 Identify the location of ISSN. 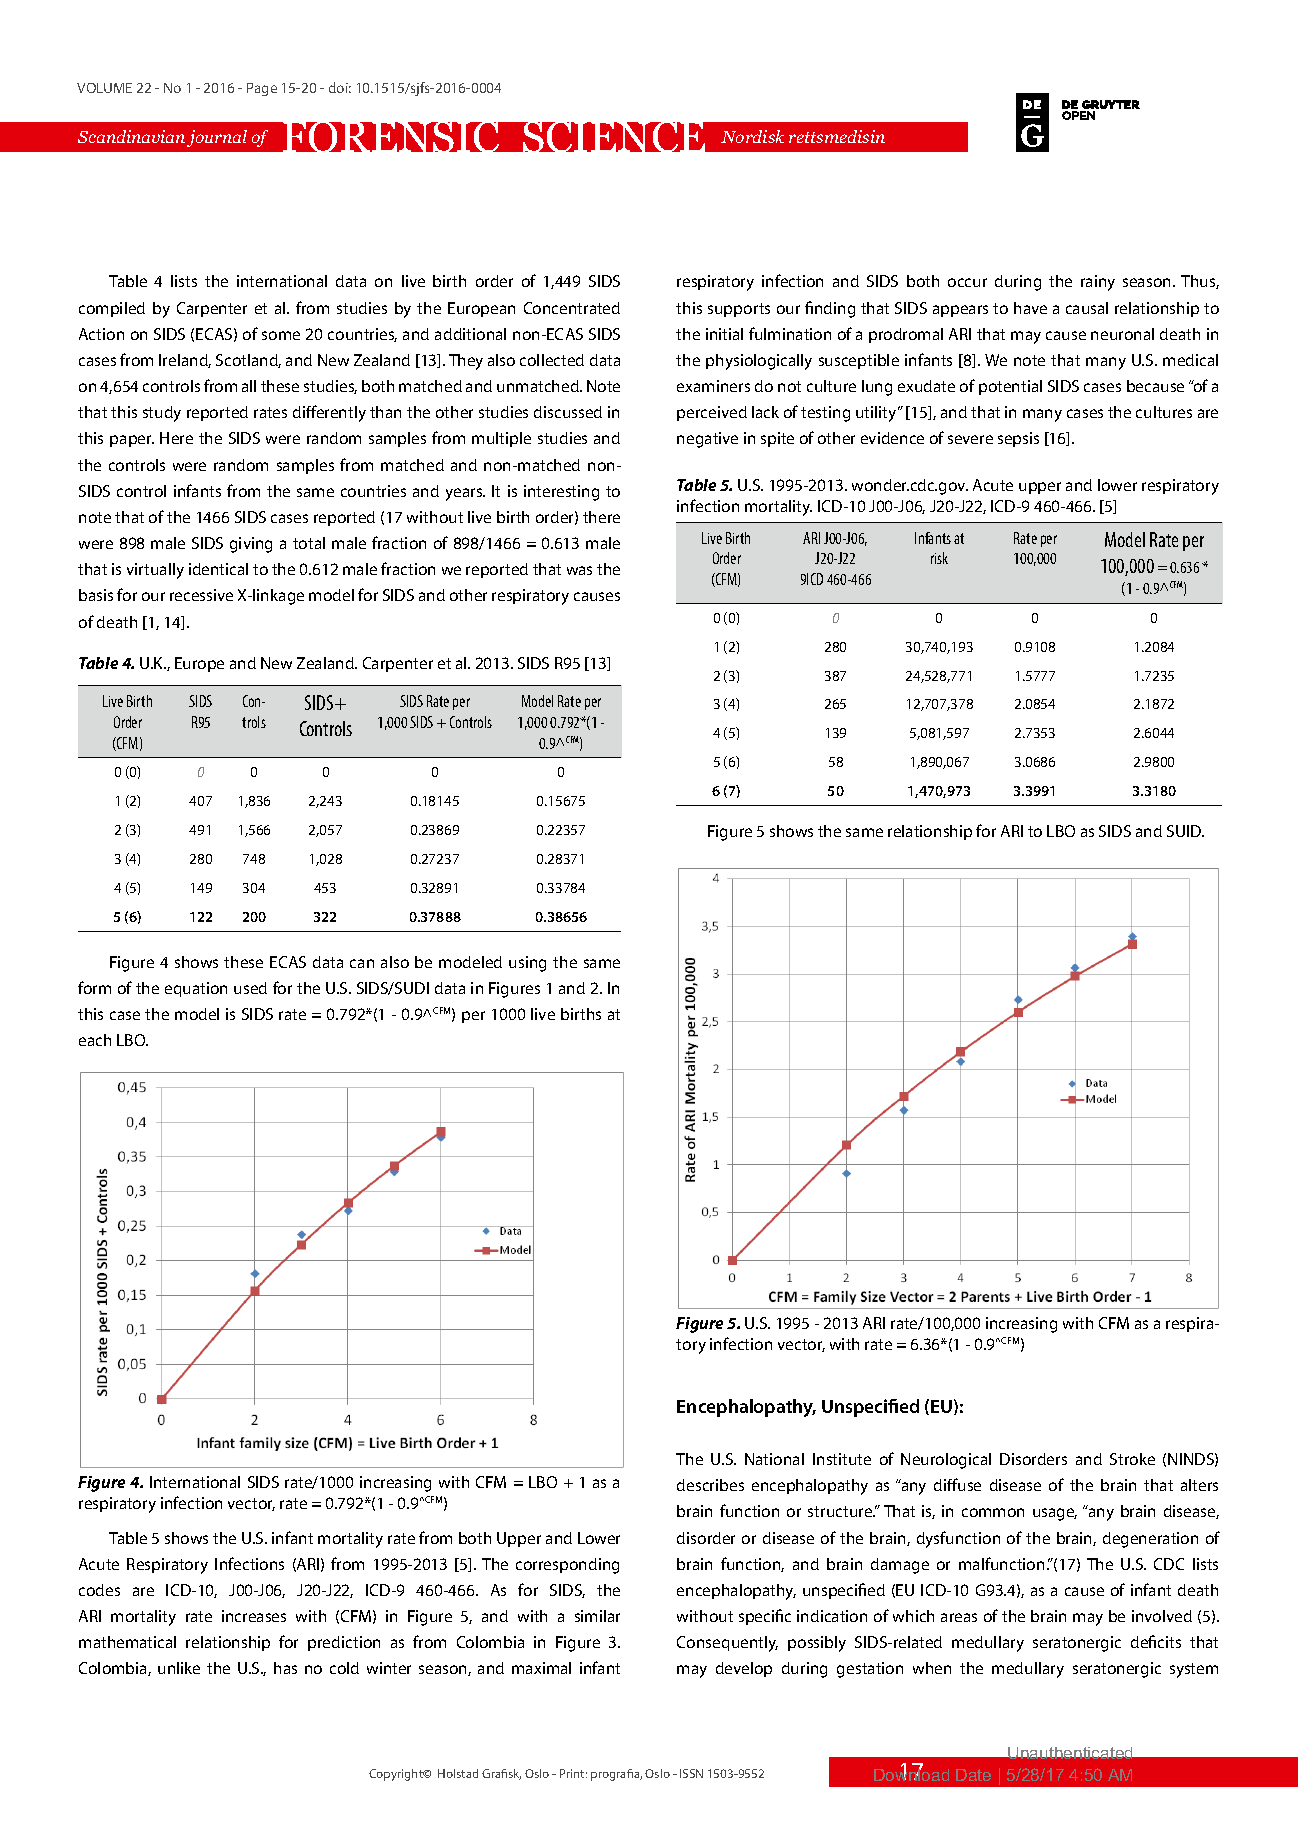
(691, 1773).
